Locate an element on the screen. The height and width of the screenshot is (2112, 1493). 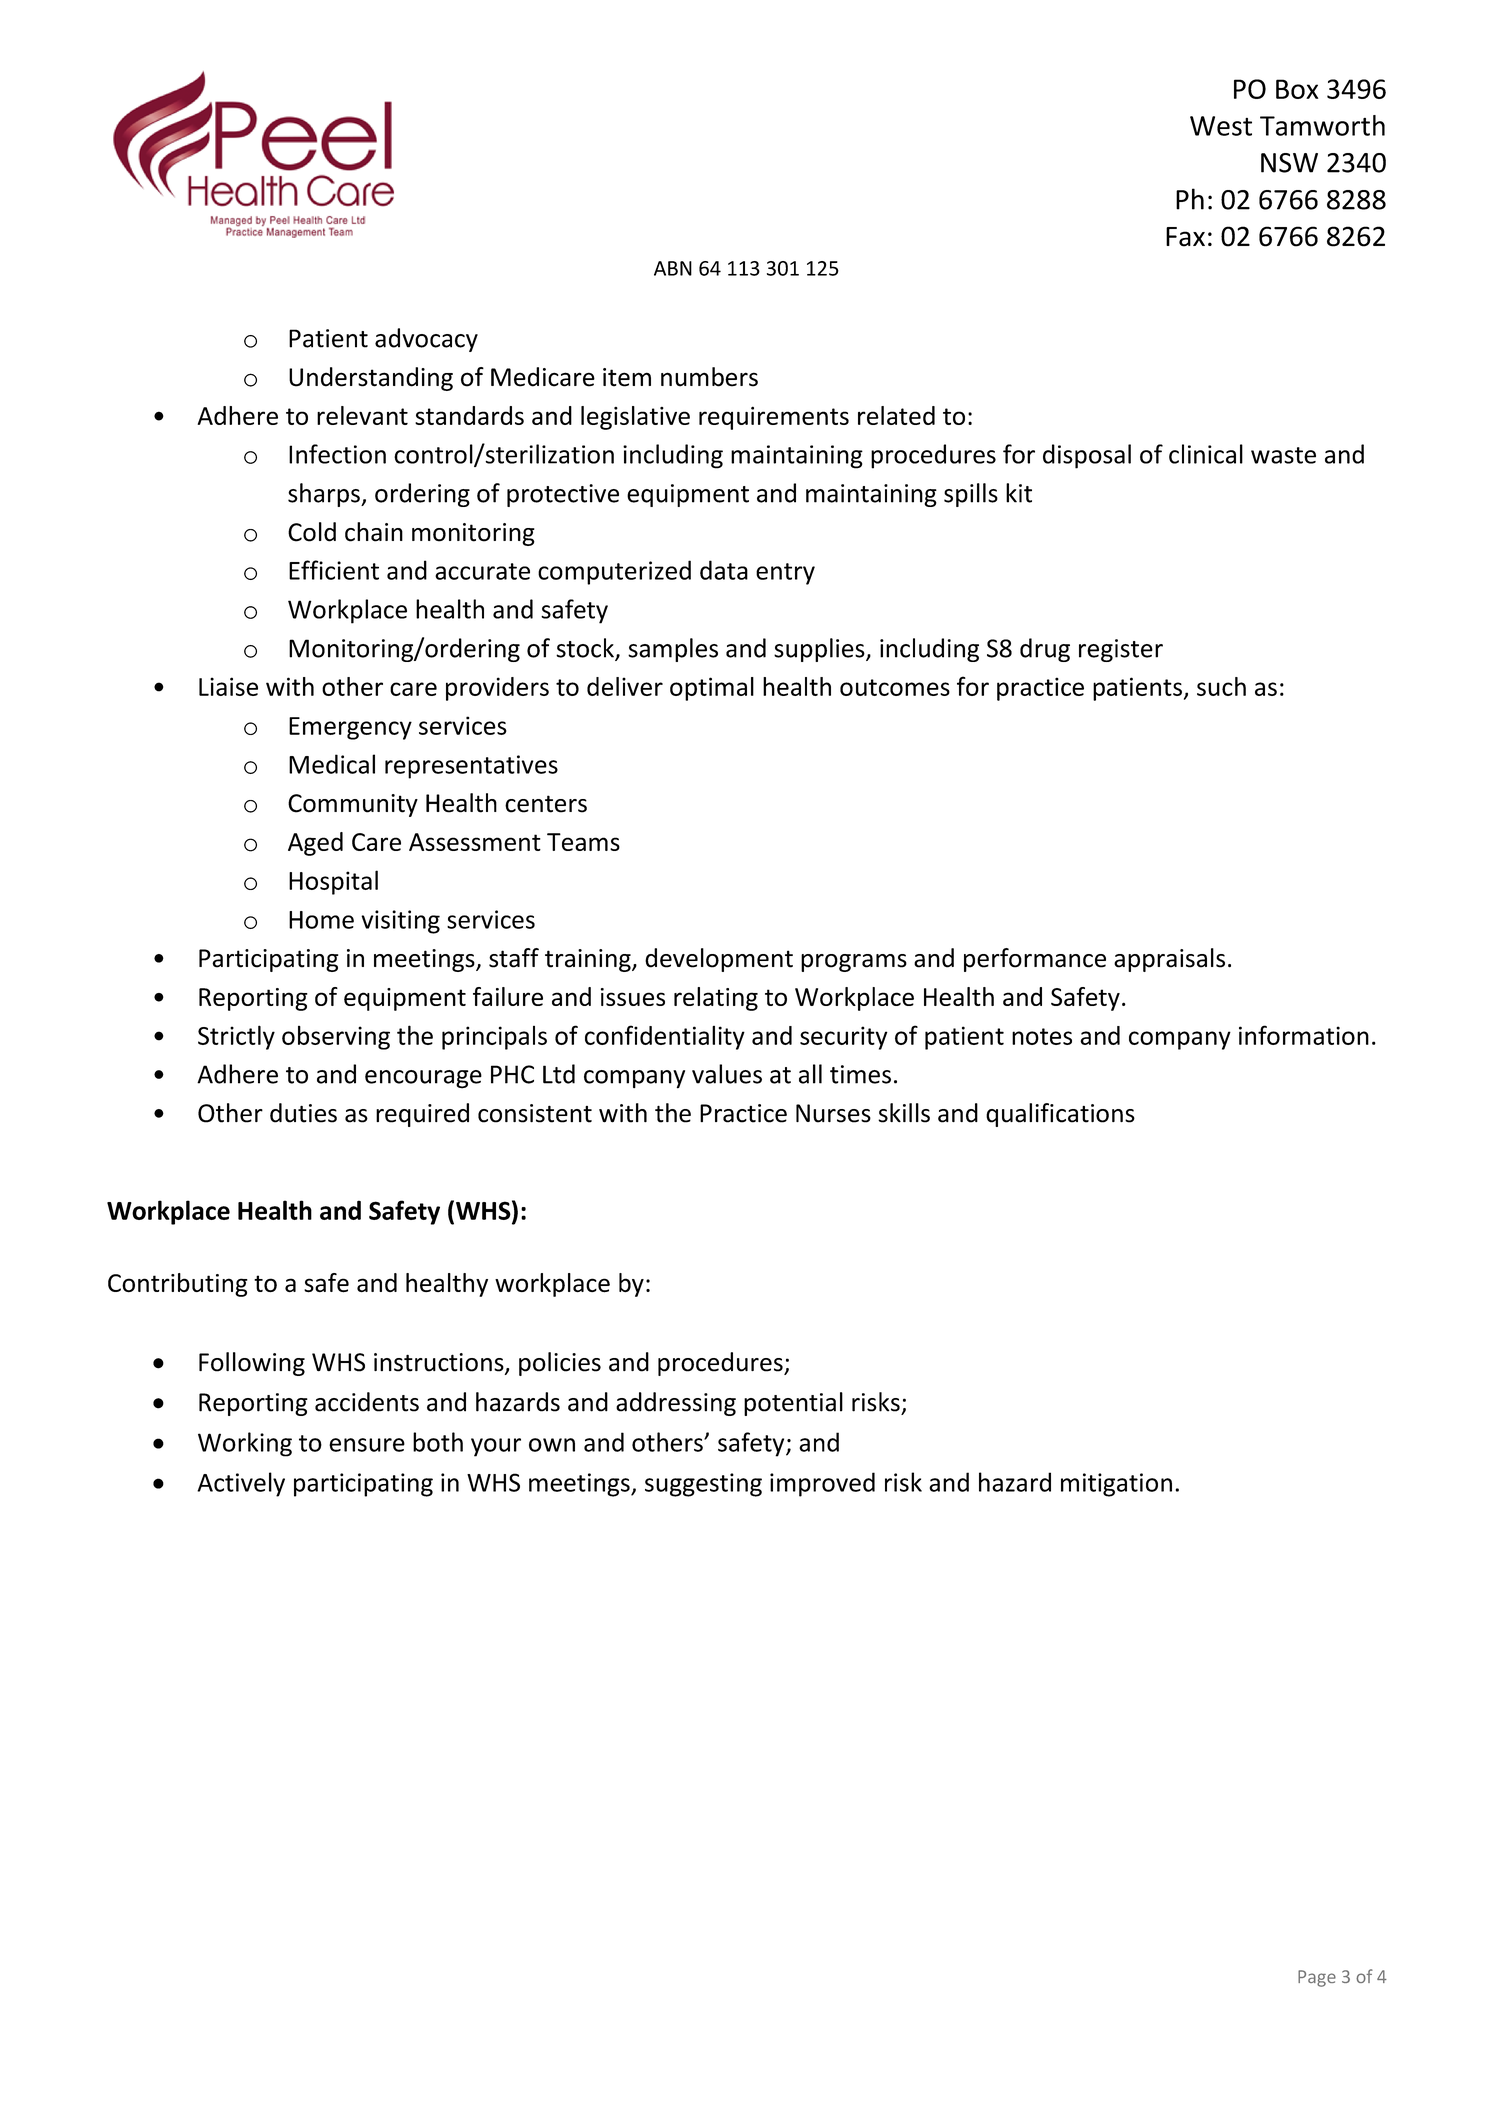
Medical is located at coordinates (332, 764).
